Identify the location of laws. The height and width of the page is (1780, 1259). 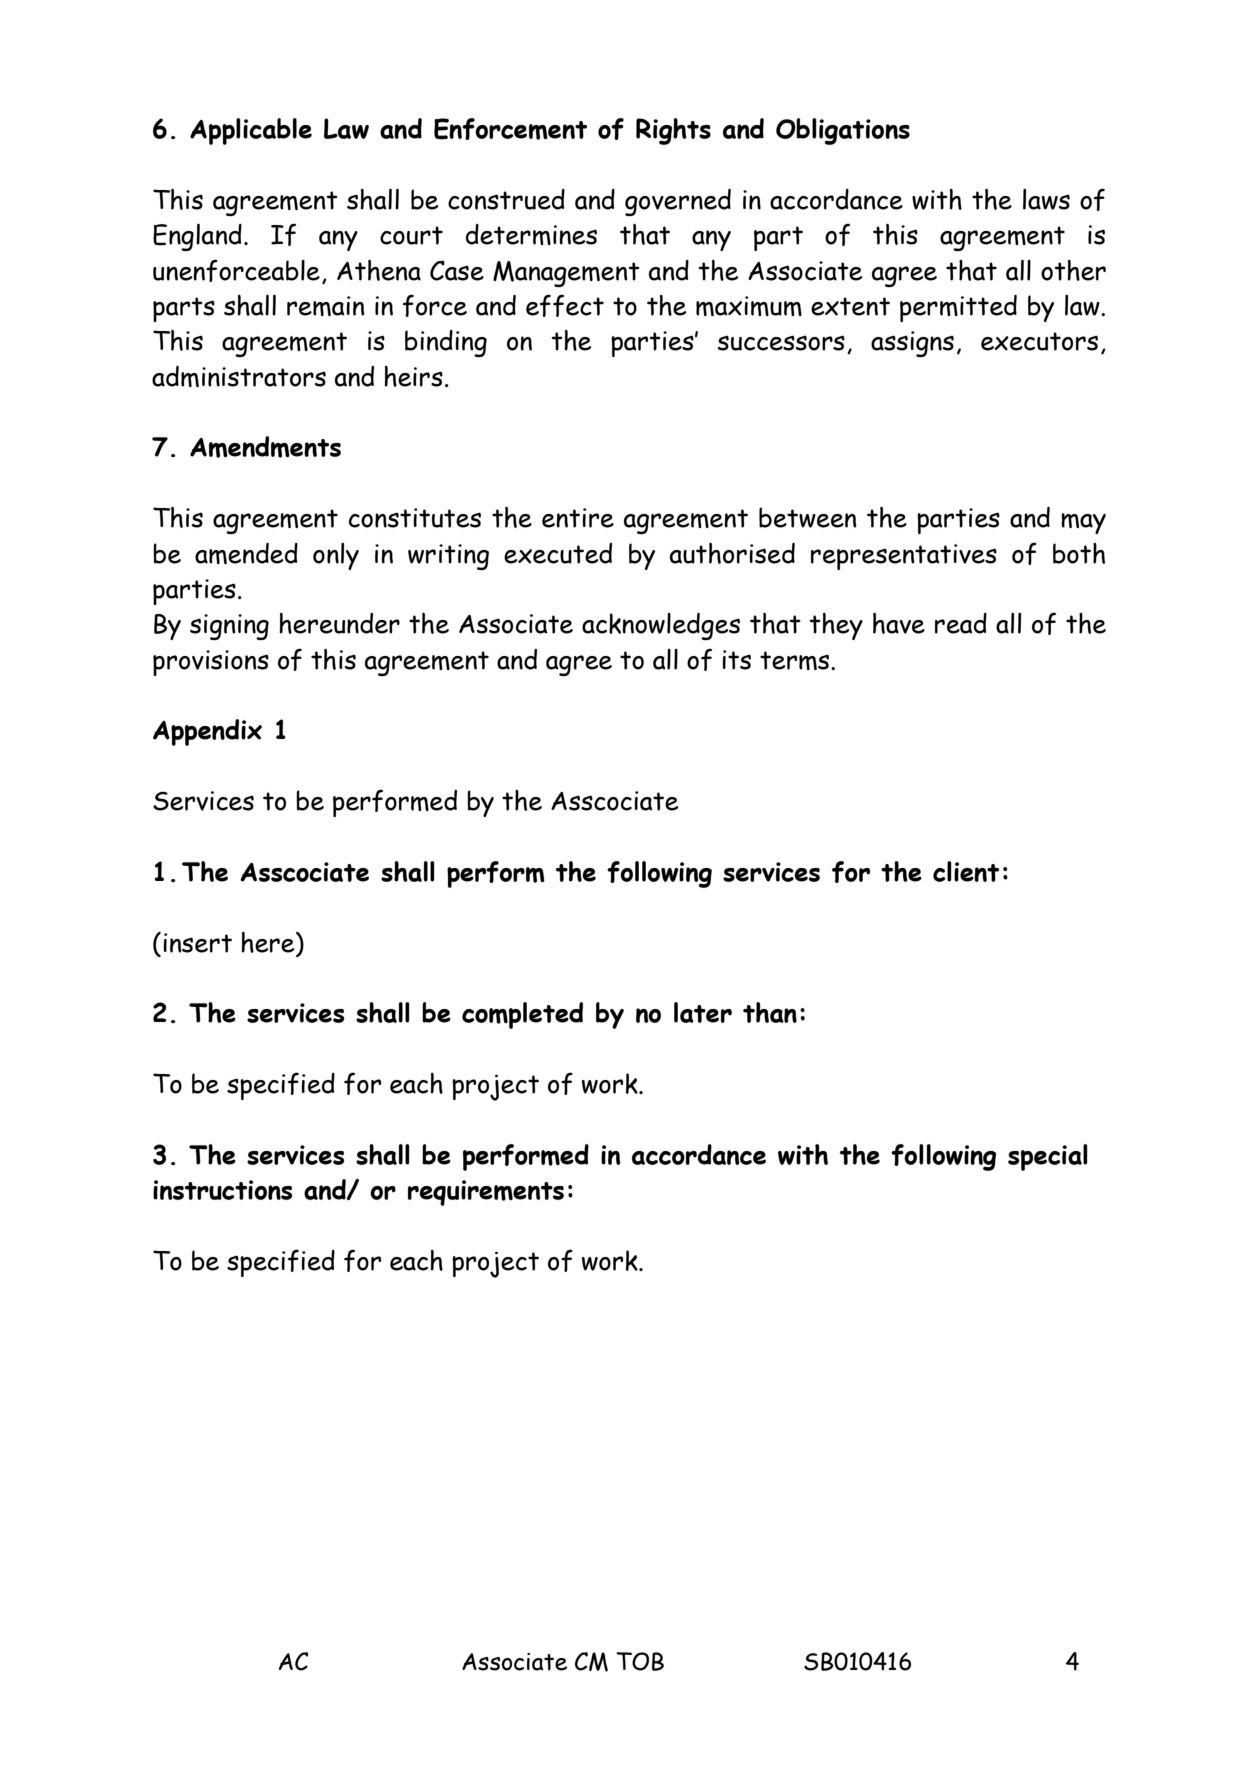
(1046, 199).
